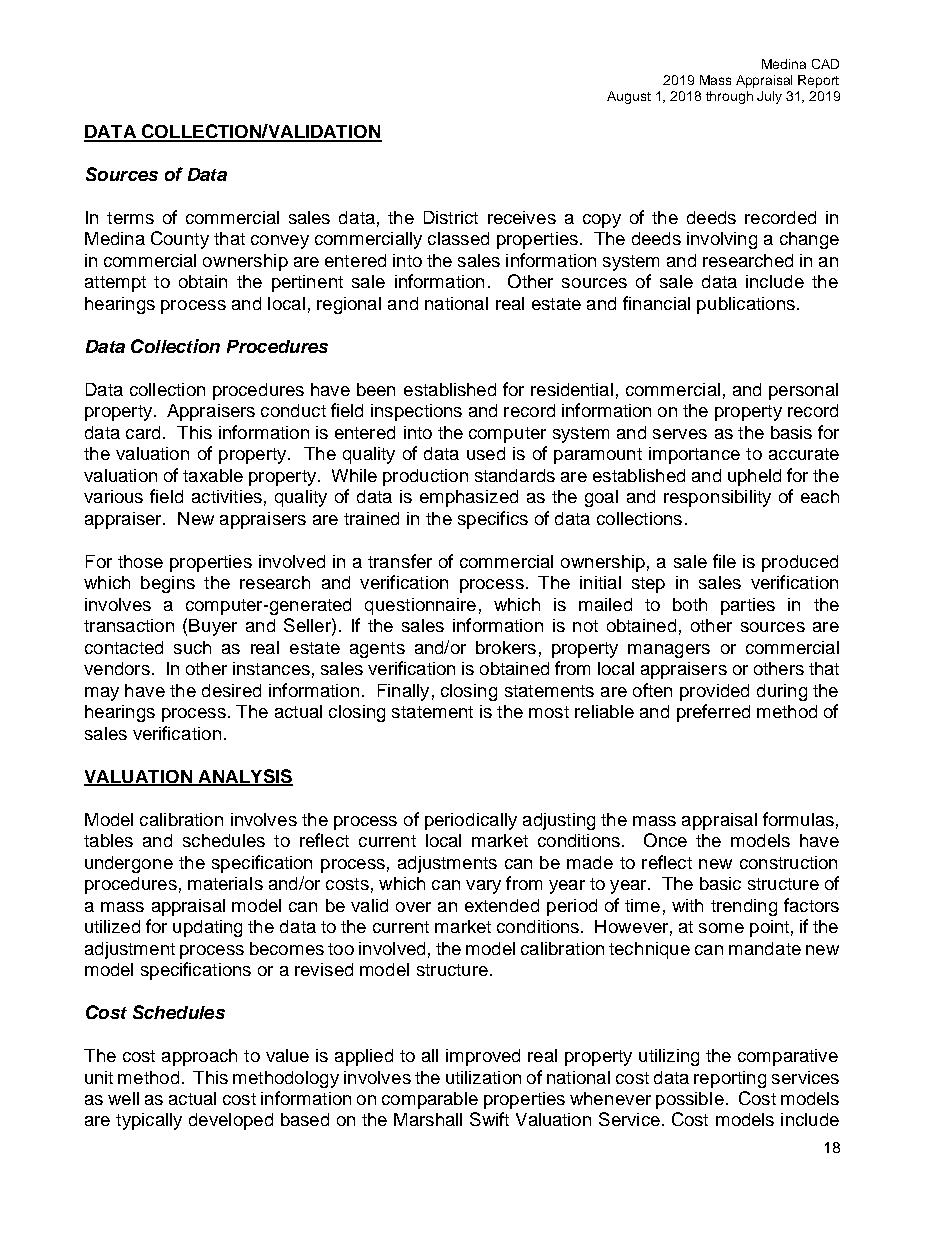 This image has height=1233, width=952. I want to click on approach, so click(199, 1057).
